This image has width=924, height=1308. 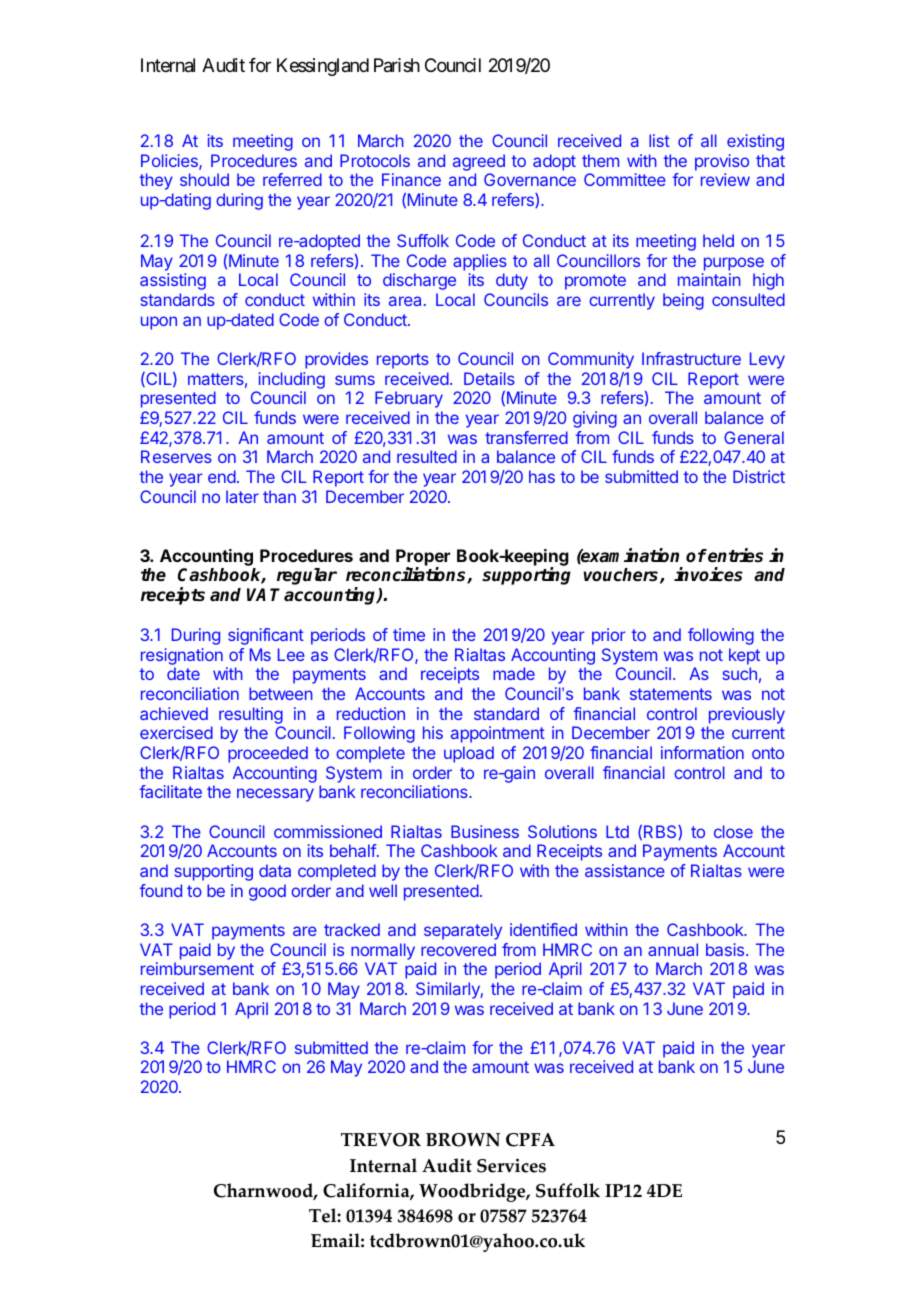 I want to click on list, so click(x=659, y=140).
